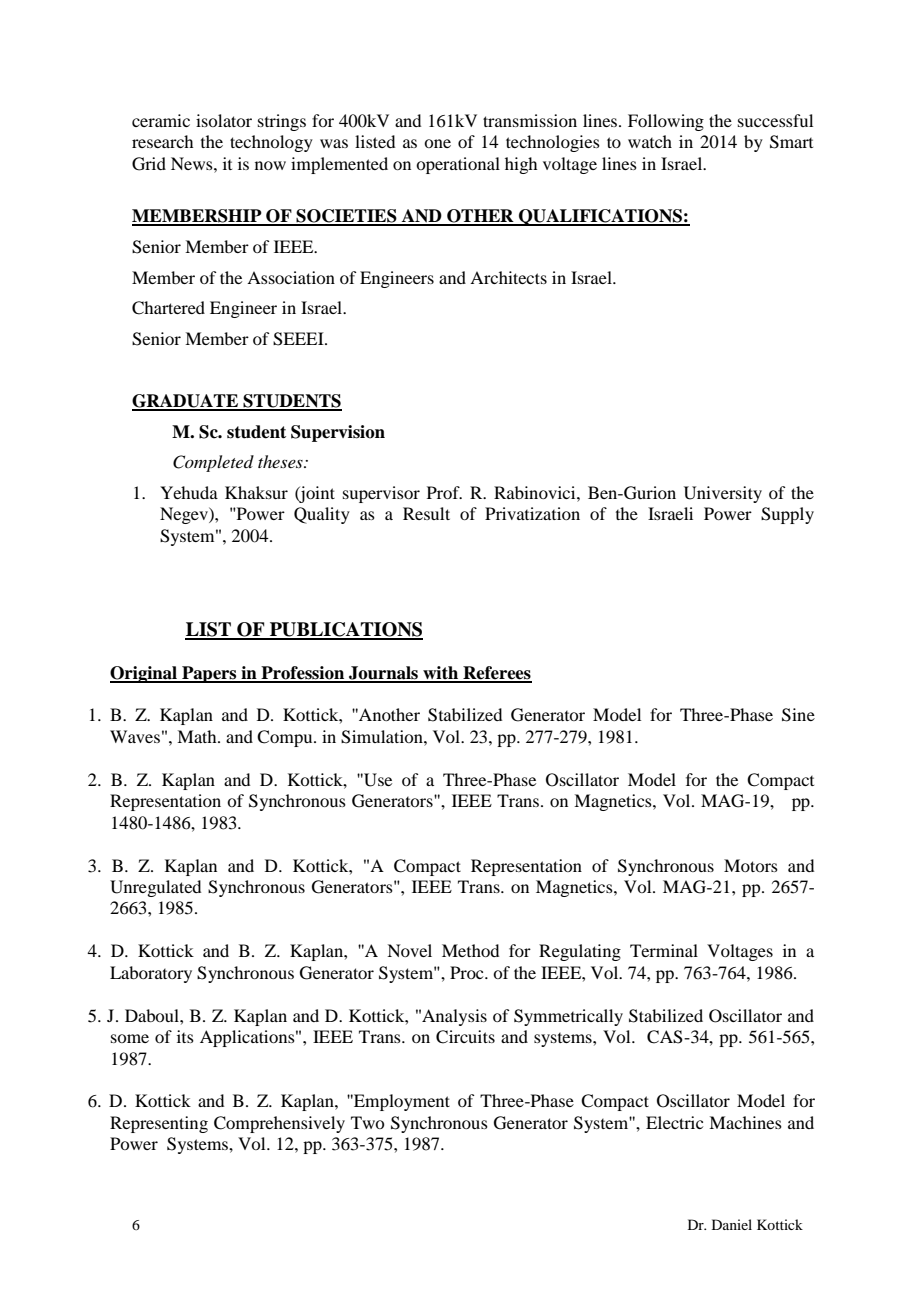 This document has height=1308, width=924. I want to click on Employment, so click(401, 1102).
